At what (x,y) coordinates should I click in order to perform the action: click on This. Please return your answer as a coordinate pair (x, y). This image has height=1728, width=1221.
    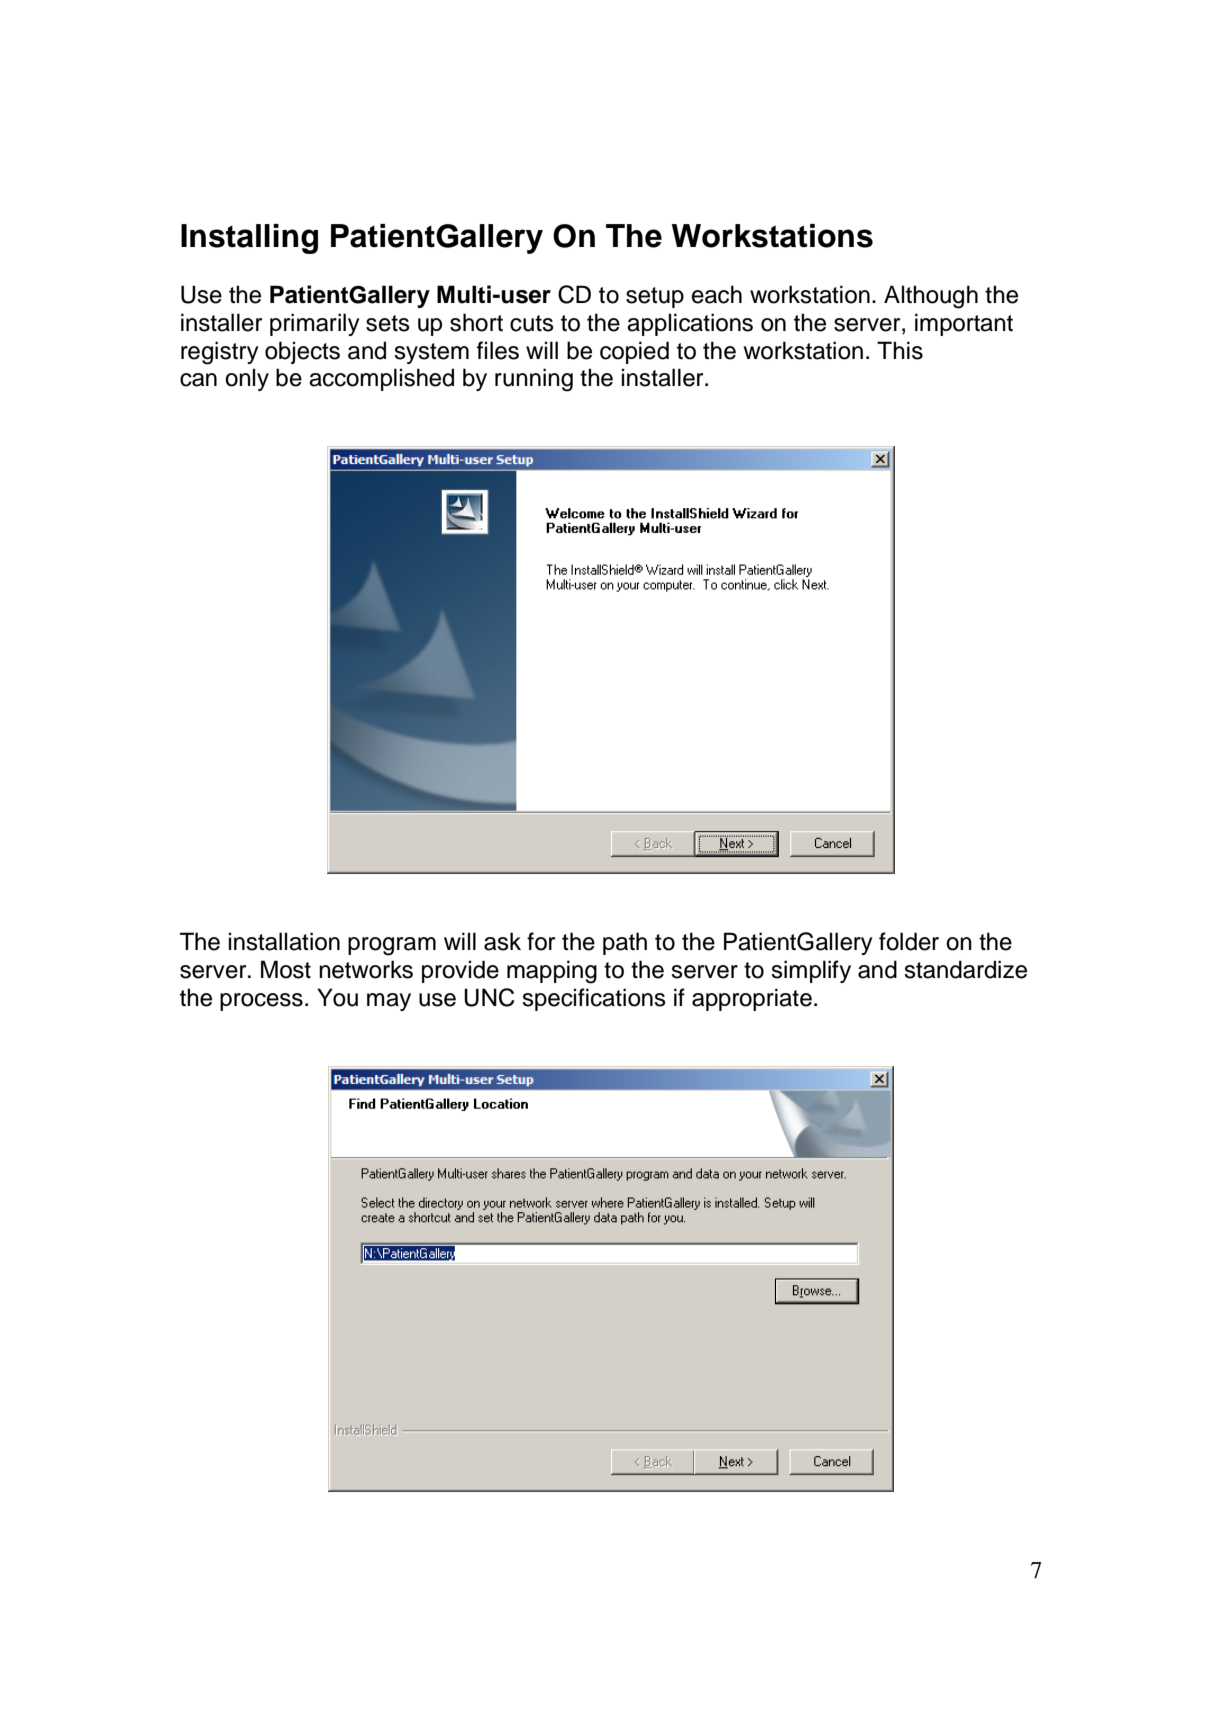
    Looking at the image, I should click on (900, 350).
